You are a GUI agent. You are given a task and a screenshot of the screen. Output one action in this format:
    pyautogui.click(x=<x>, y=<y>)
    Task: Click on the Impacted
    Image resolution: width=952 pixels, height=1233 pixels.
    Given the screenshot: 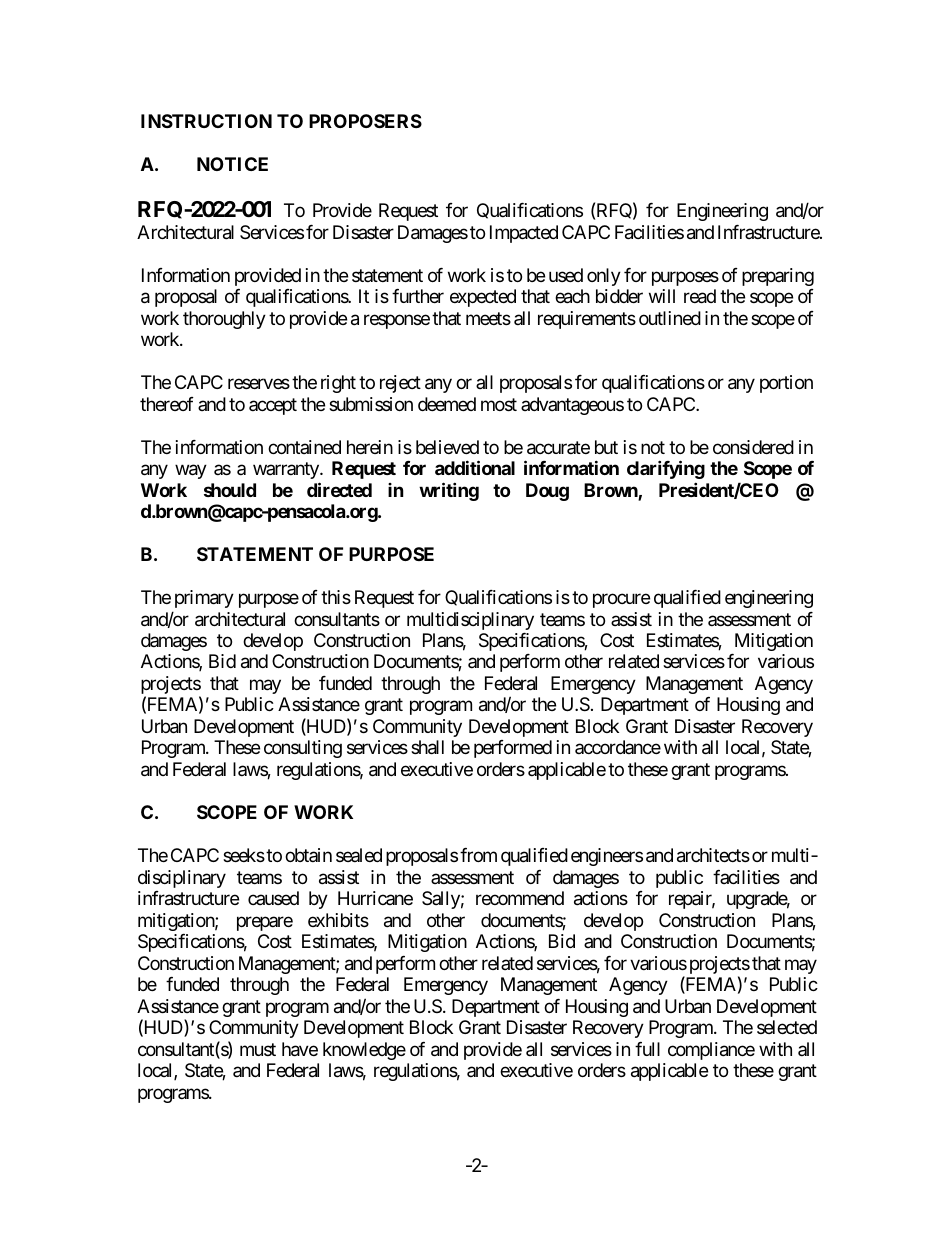 What is the action you would take?
    pyautogui.click(x=524, y=234)
